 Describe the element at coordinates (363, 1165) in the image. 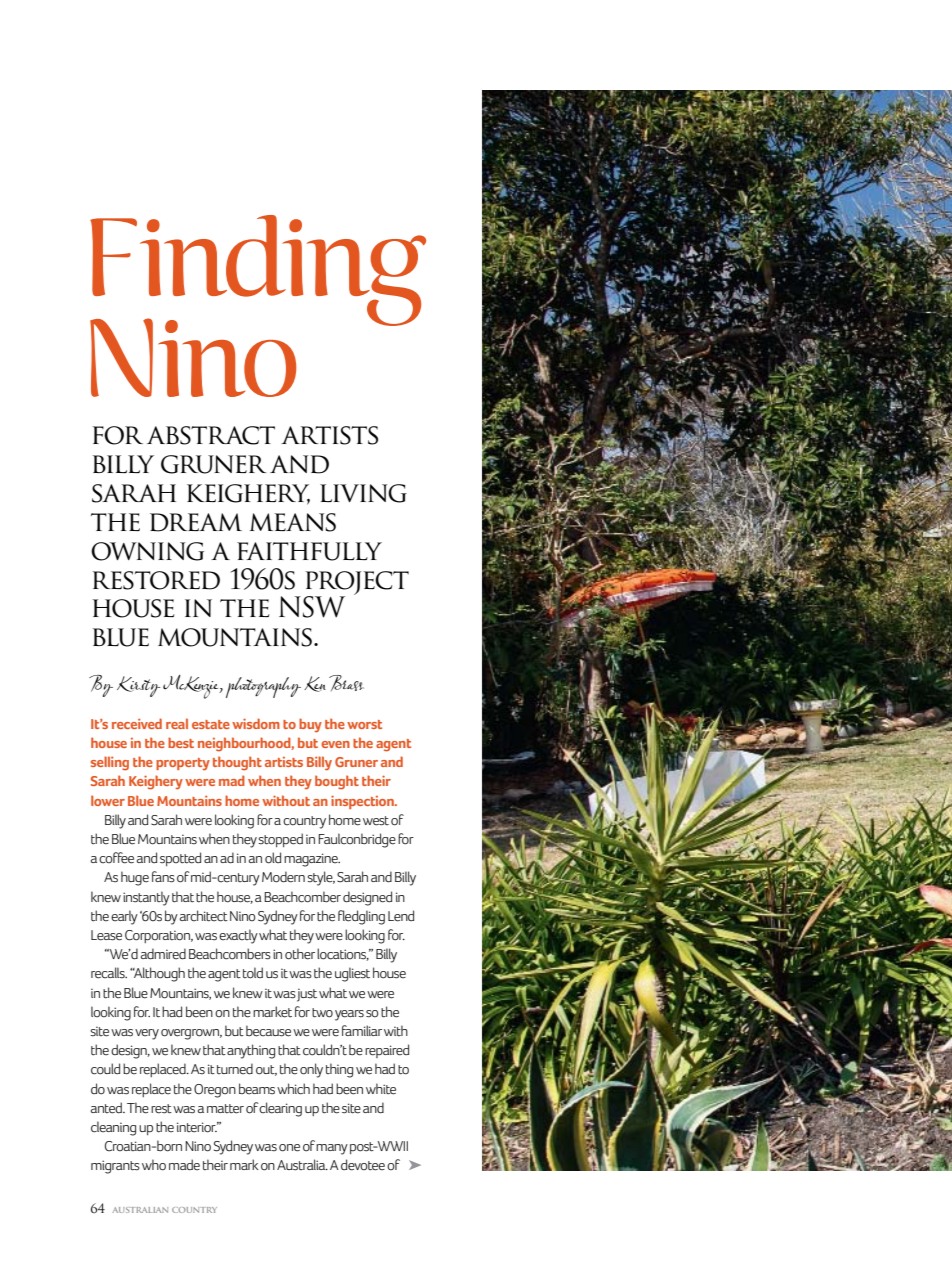

I see `devotee` at that location.
